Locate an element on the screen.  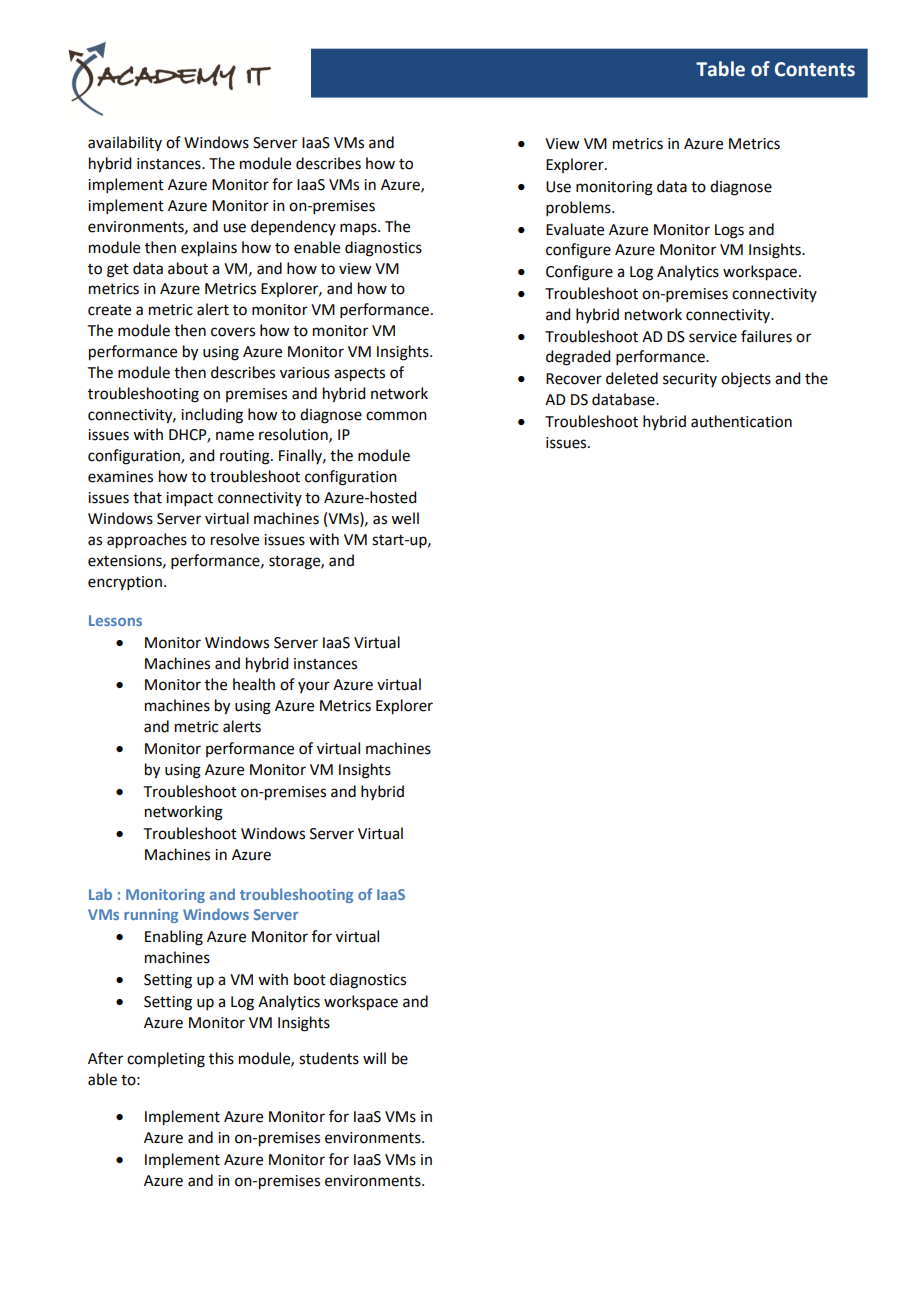
approaches is located at coordinates (147, 541).
